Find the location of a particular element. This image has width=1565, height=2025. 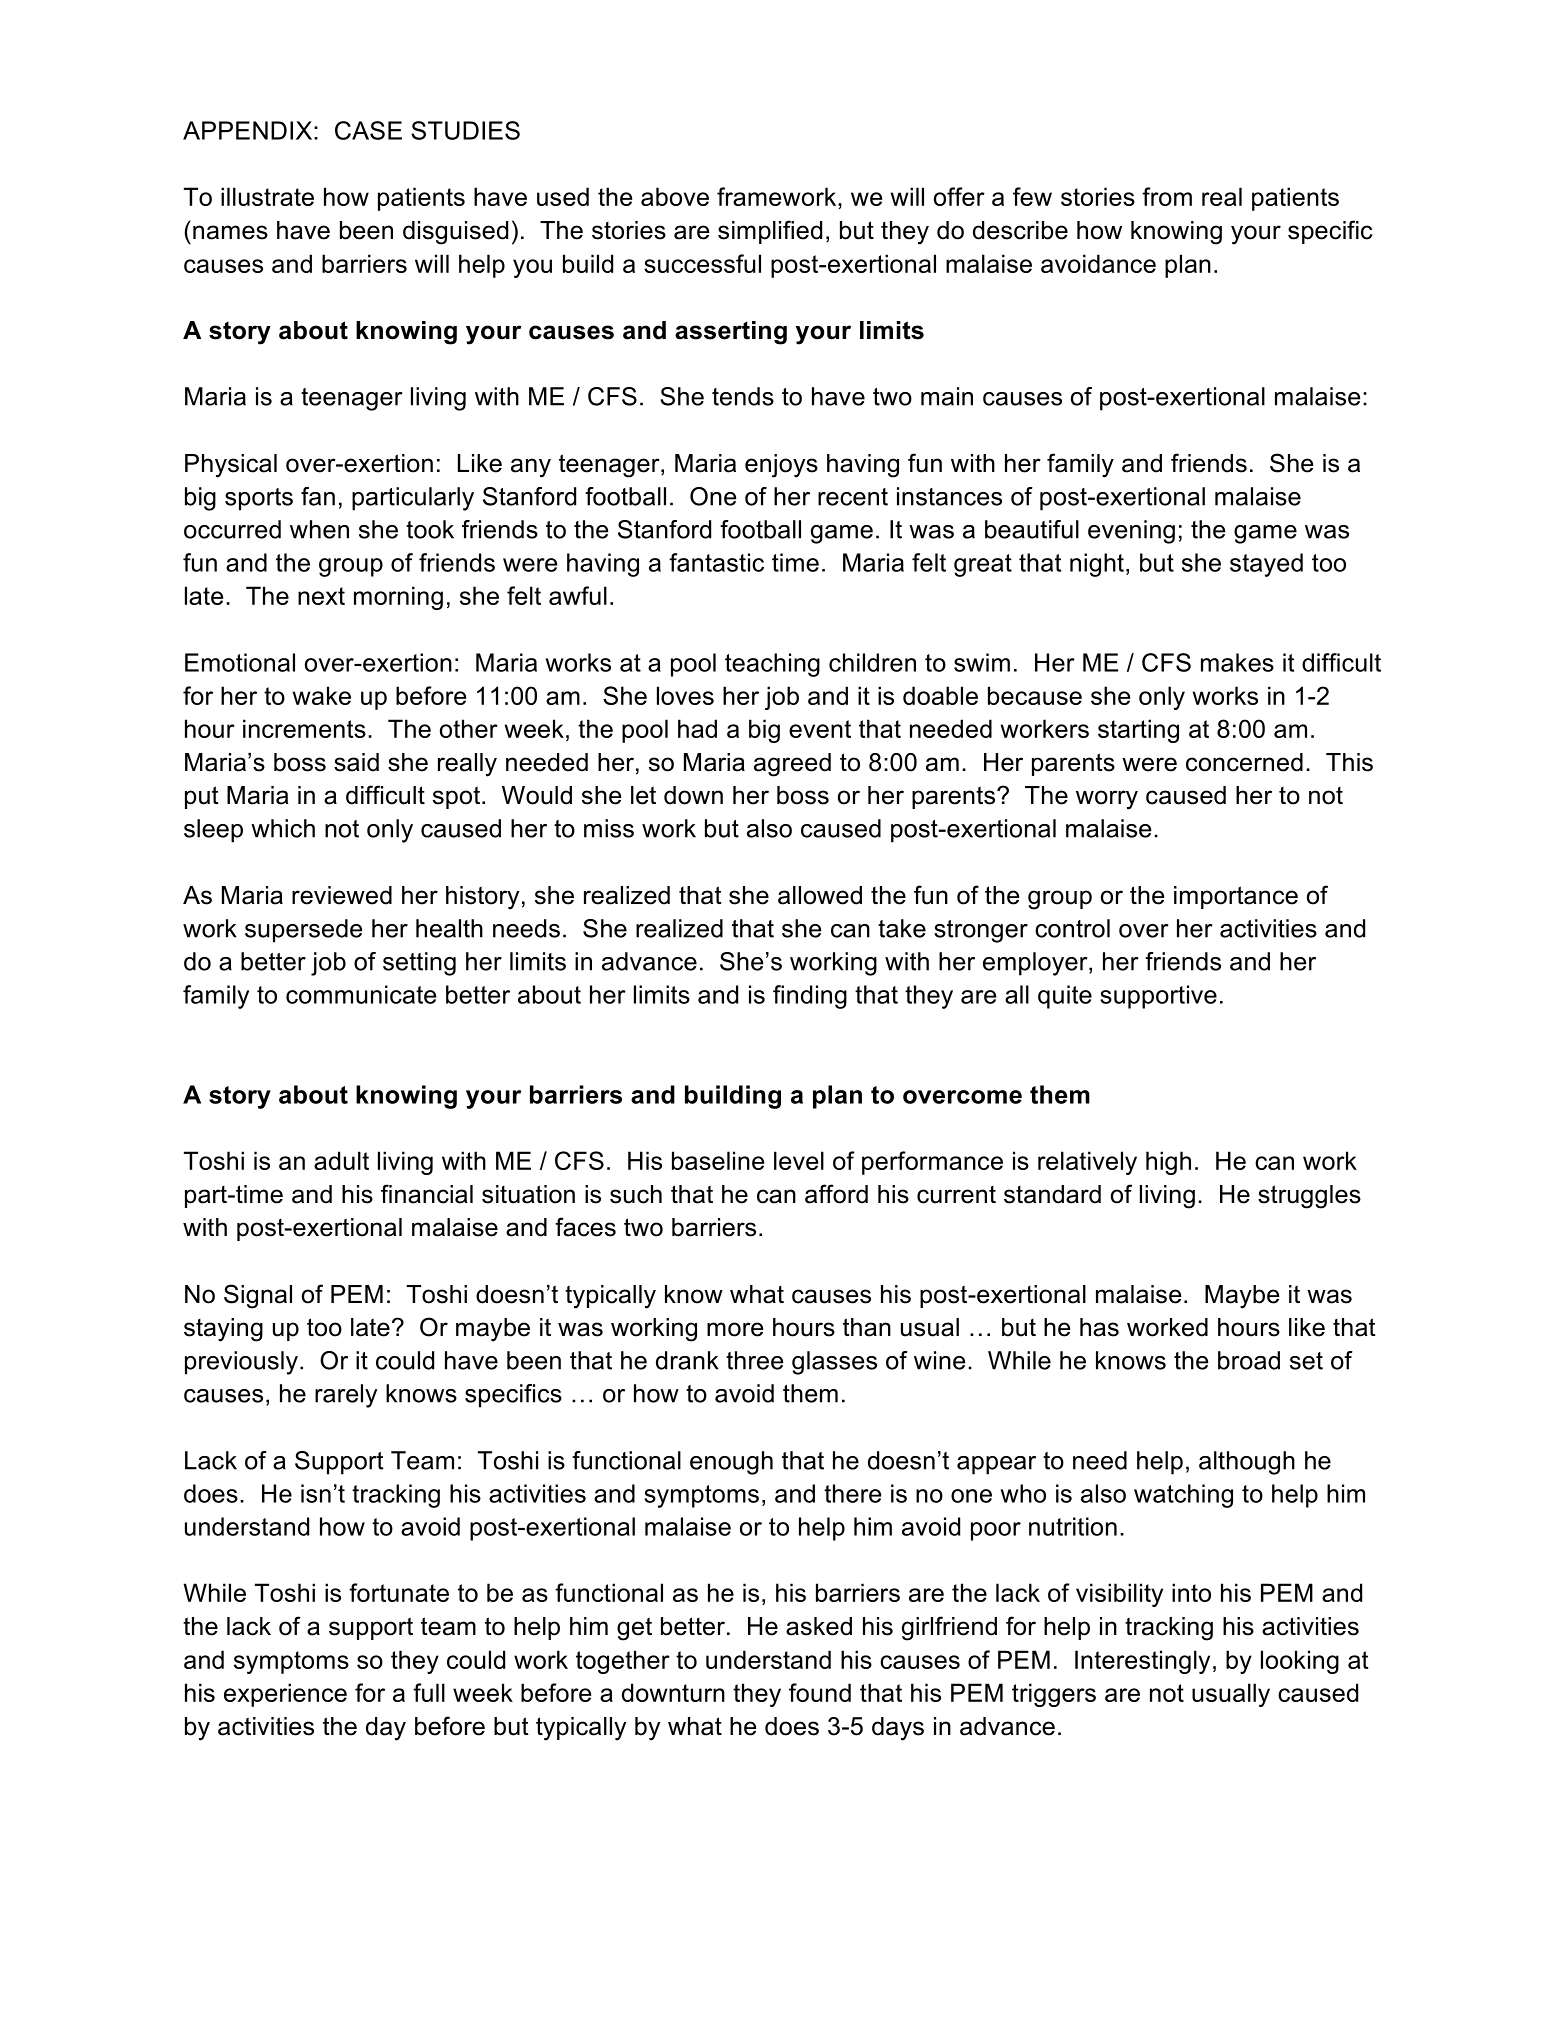

CASE is located at coordinates (368, 130).
